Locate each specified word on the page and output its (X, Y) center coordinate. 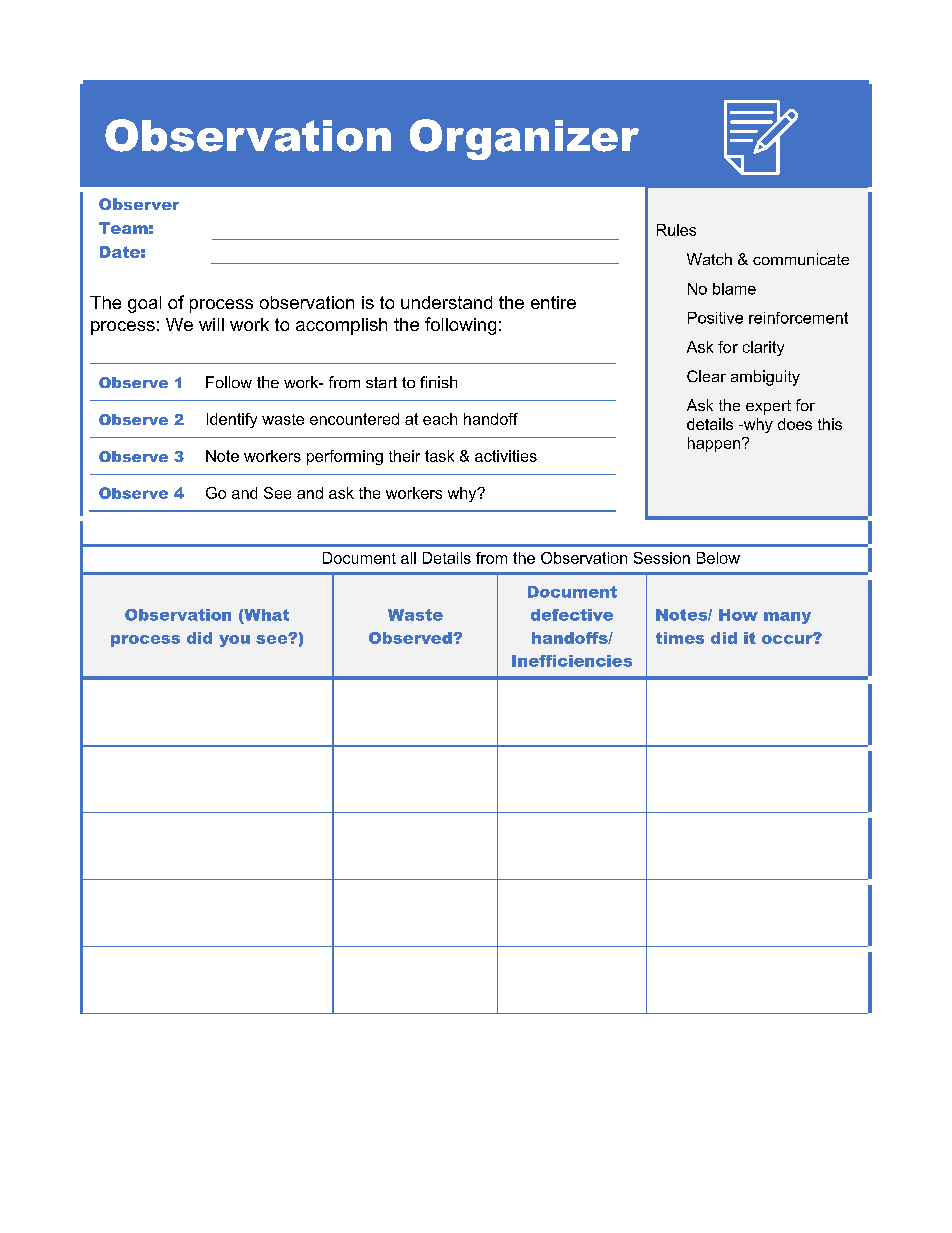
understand (446, 302)
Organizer (524, 139)
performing (345, 457)
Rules (676, 230)
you (234, 641)
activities (506, 456)
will (211, 324)
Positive (715, 318)
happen (714, 444)
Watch (709, 259)
